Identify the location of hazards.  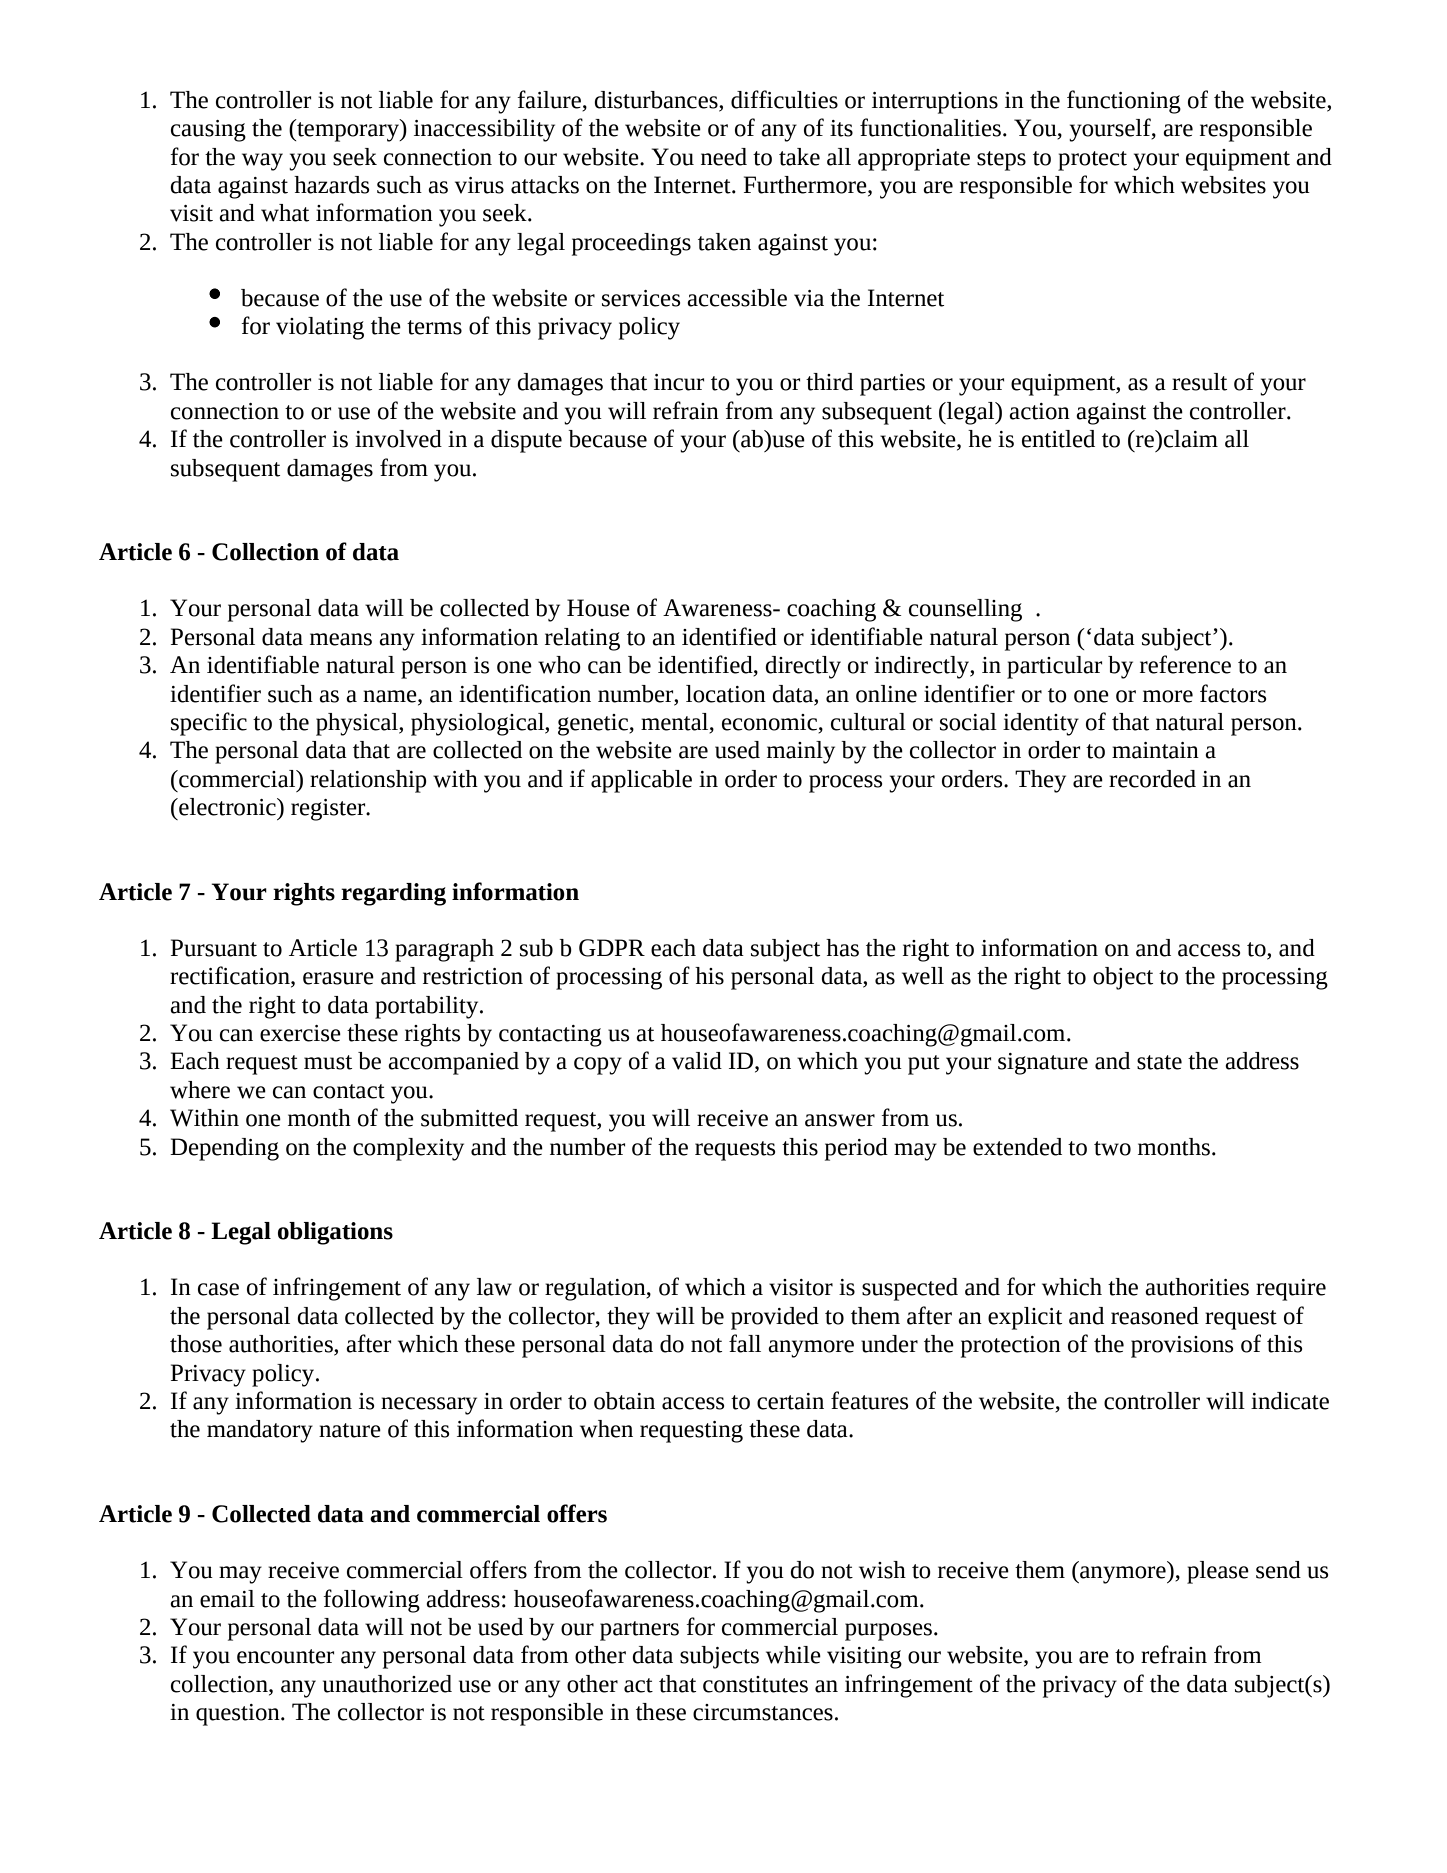
(331, 185).
